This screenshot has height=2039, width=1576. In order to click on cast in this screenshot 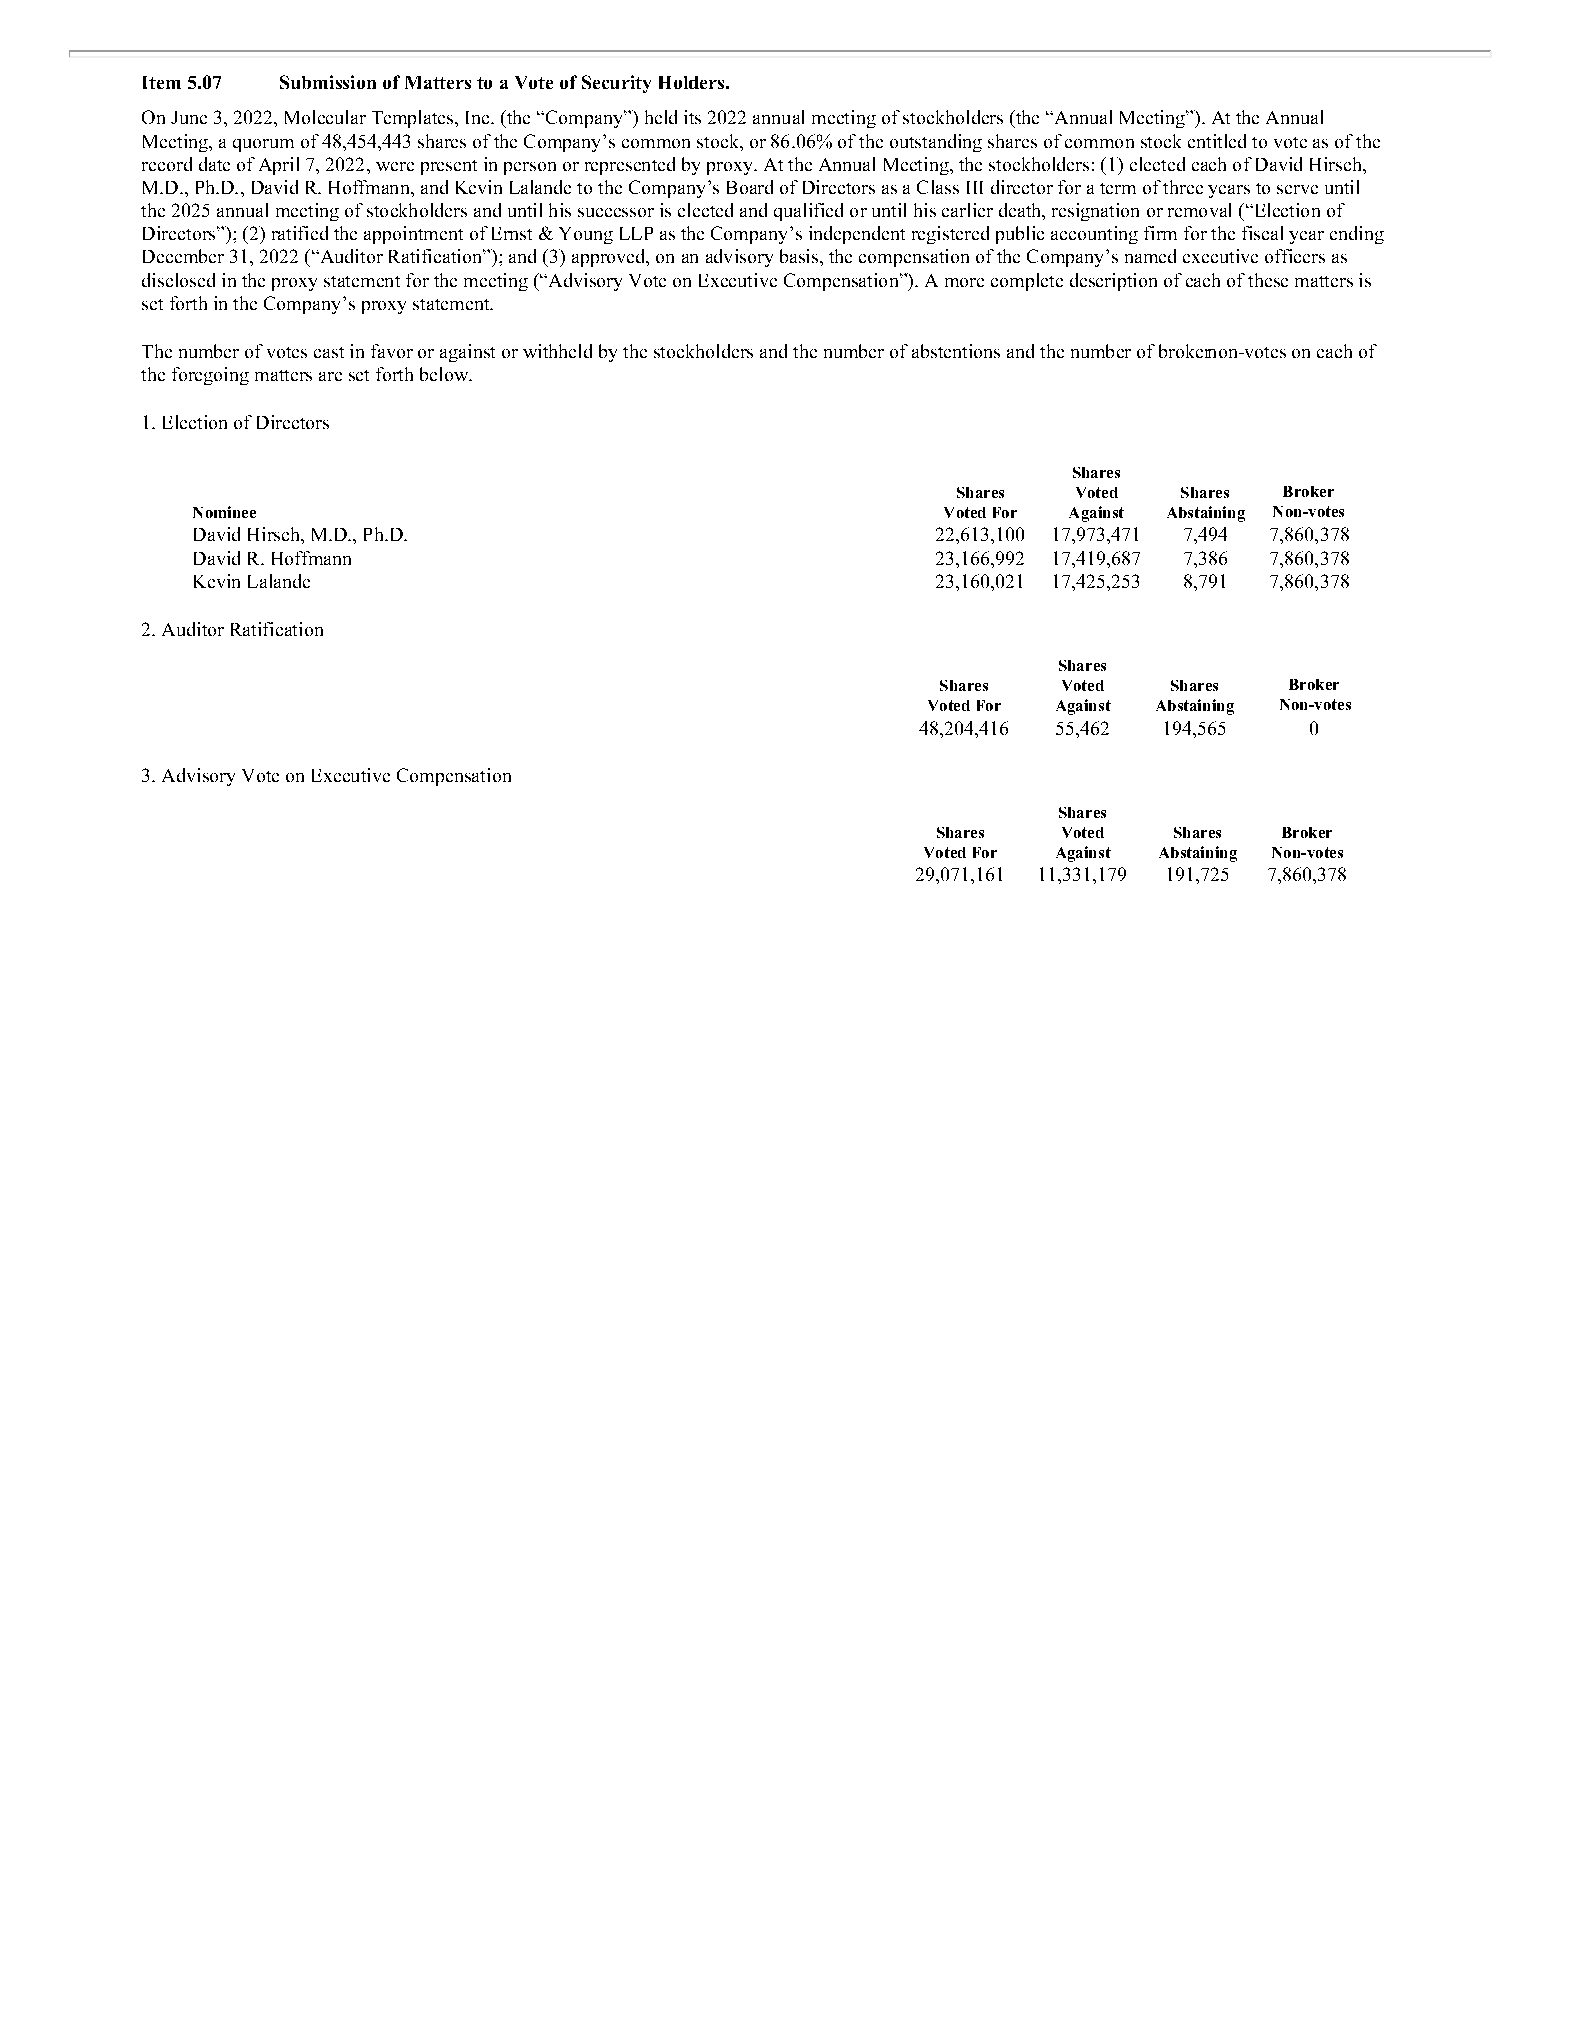, I will do `click(329, 352)`.
